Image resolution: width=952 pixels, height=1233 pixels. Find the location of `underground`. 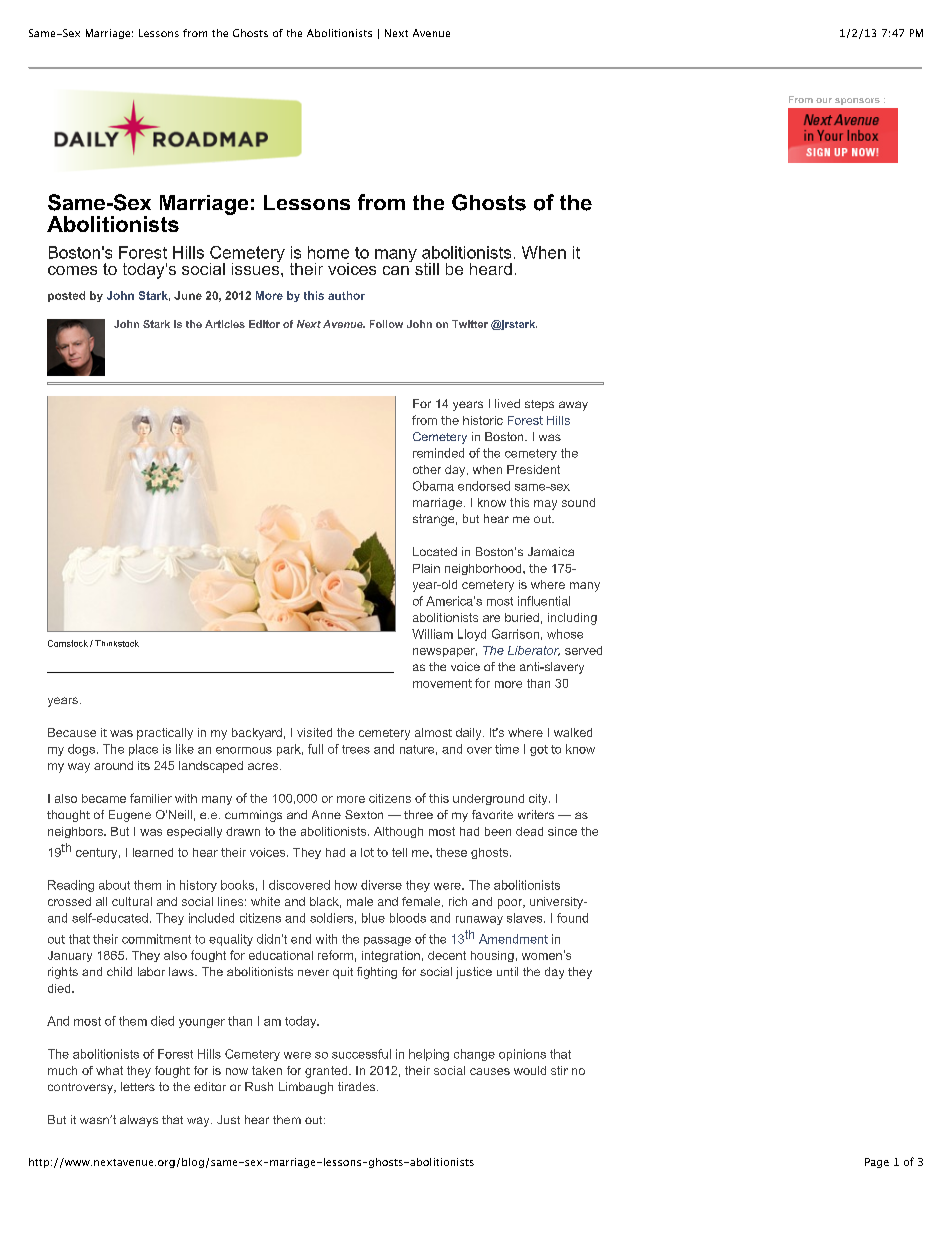

underground is located at coordinates (488, 799).
